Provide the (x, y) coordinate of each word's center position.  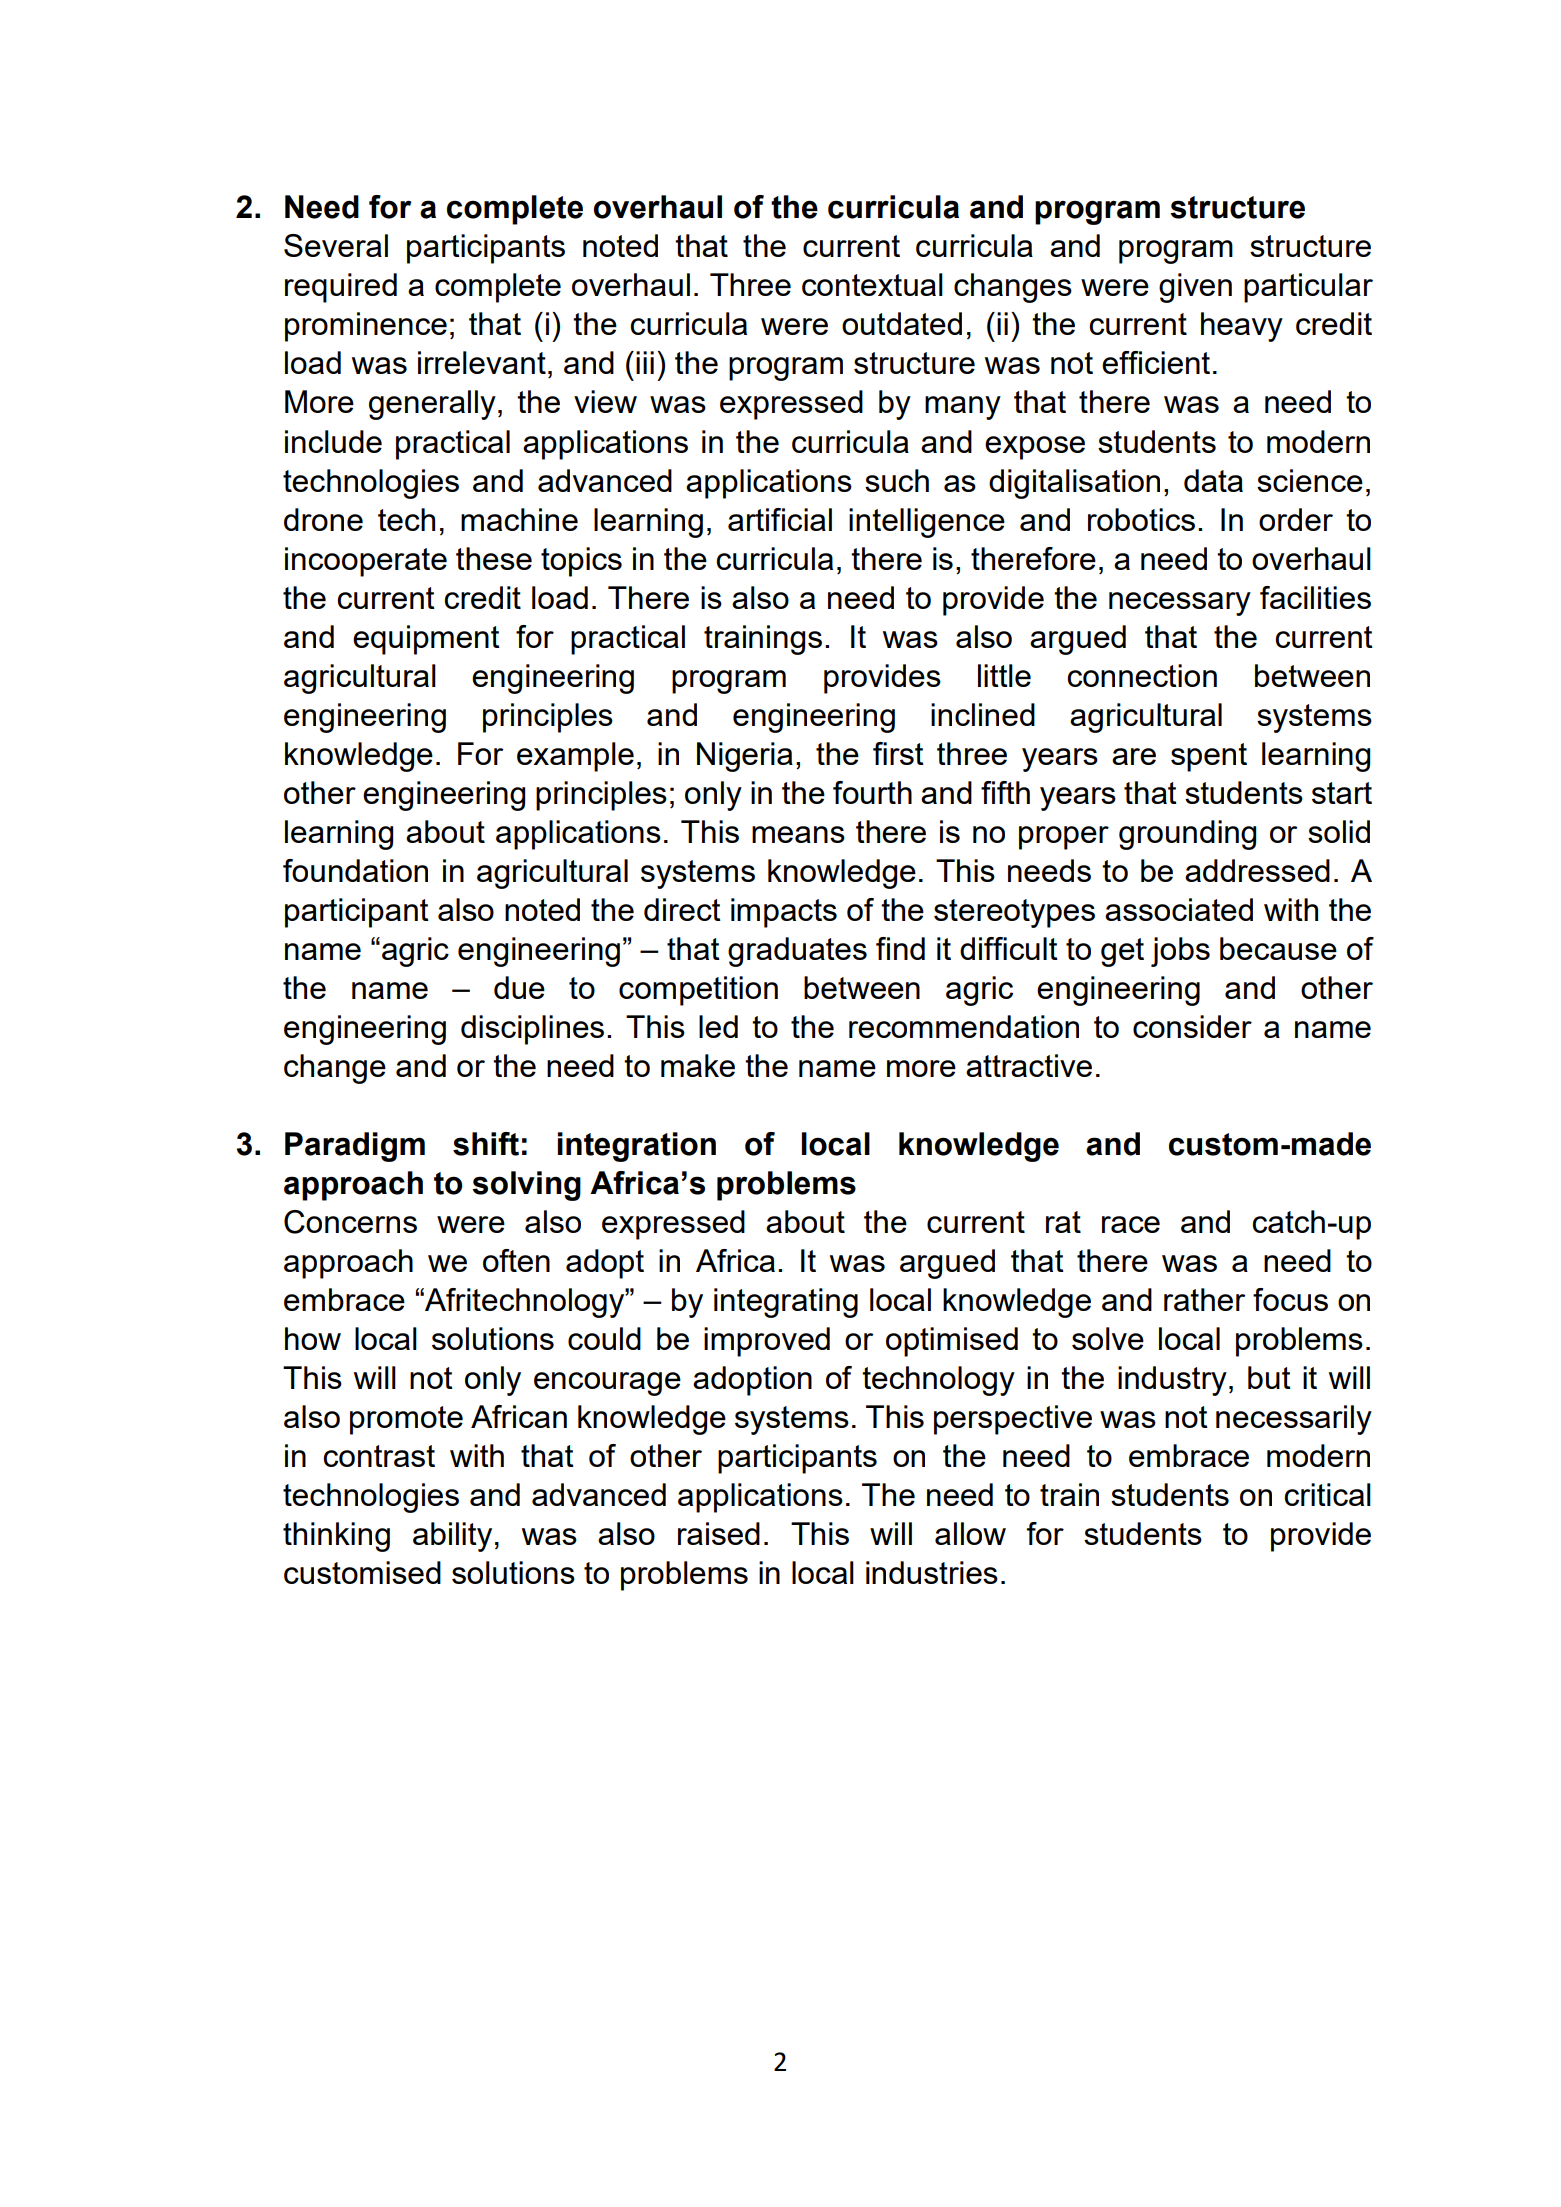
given (1195, 288)
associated (1179, 909)
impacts (784, 913)
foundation (355, 870)
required (341, 288)
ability (452, 1537)
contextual (872, 284)
